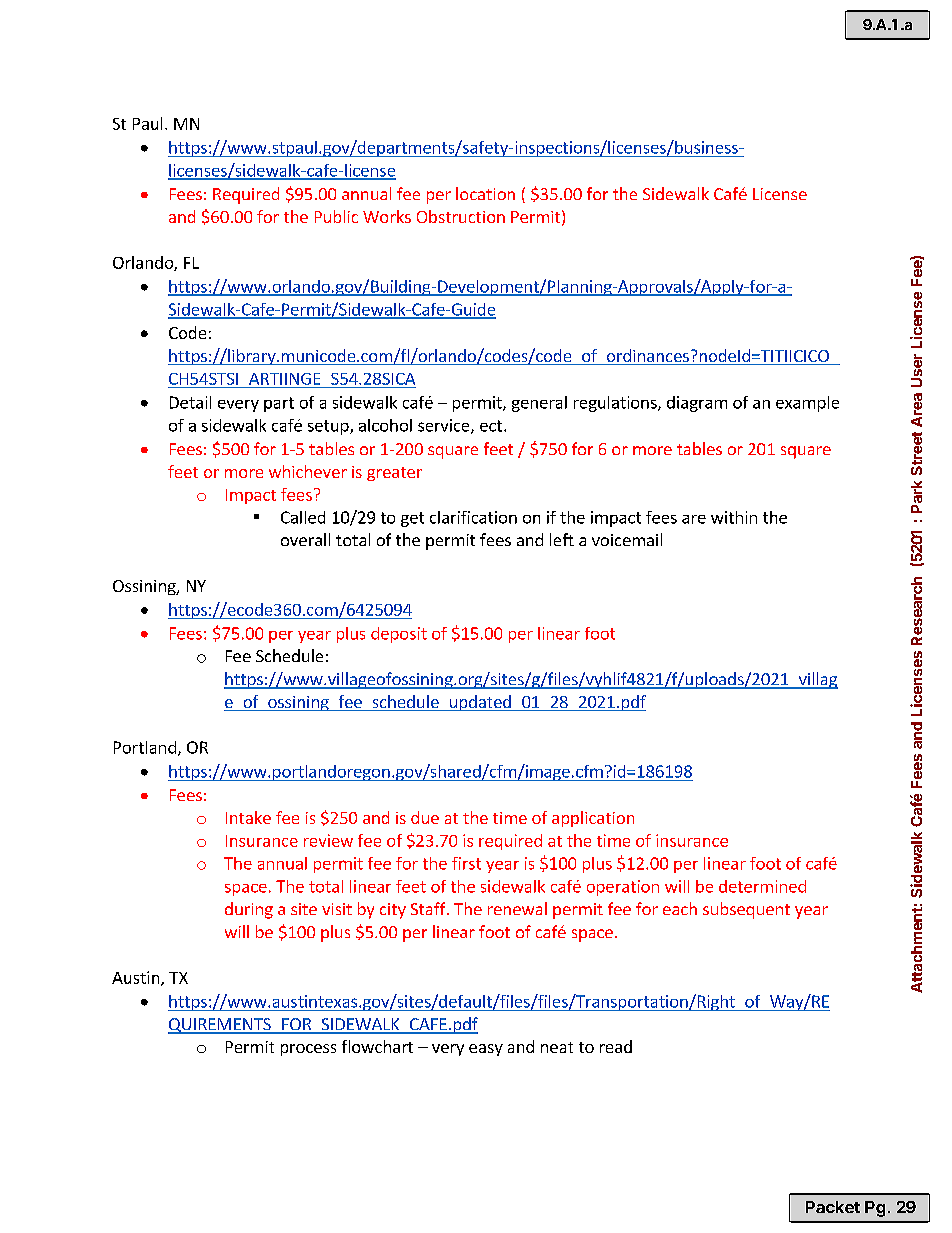 The width and height of the image is (952, 1233). Describe the element at coordinates (517, 908) in the image. I see `renewal` at that location.
